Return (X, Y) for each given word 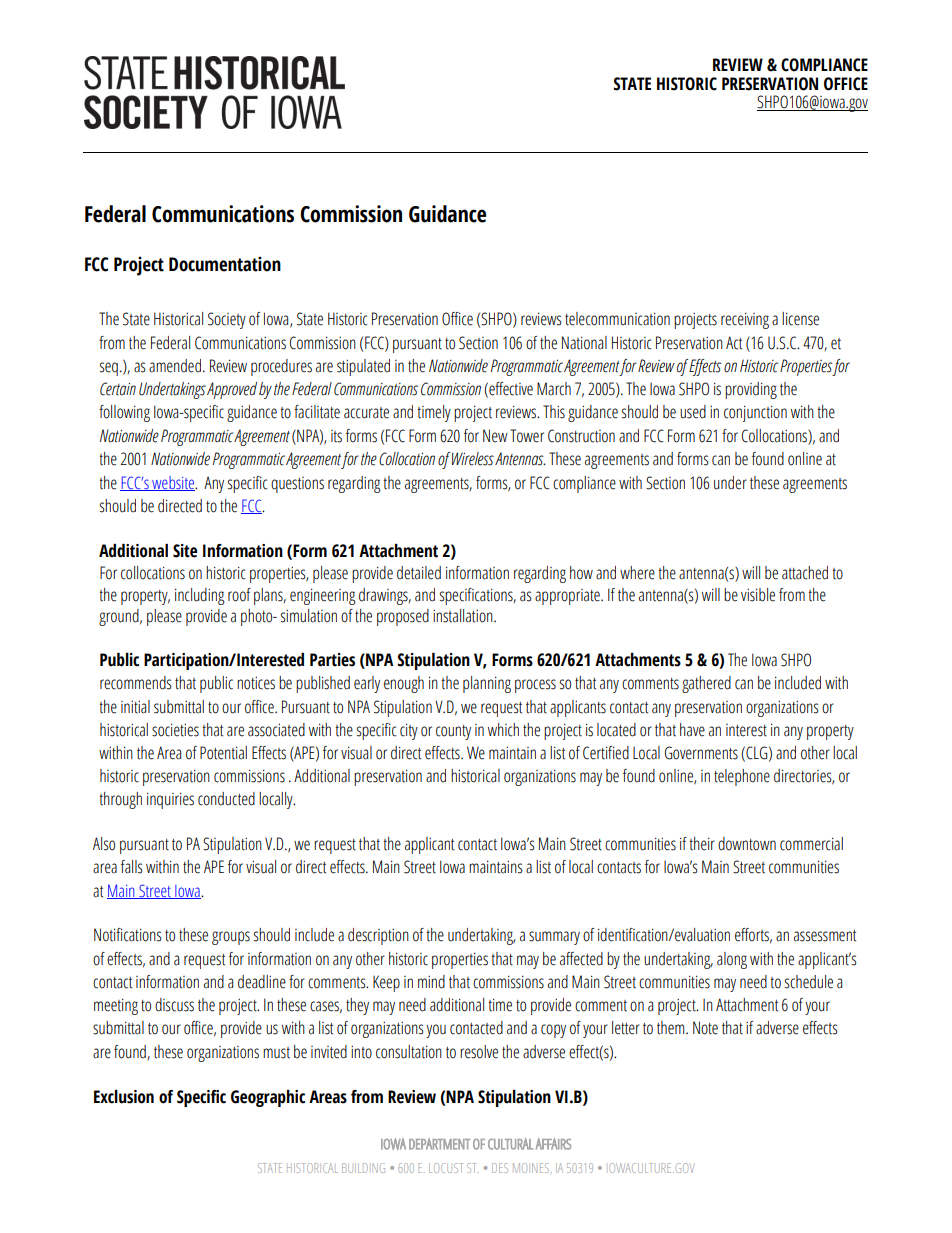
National (584, 343)
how (581, 573)
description (378, 936)
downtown (747, 844)
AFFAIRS (553, 1144)
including (200, 596)
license (800, 319)
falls (132, 867)
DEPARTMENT (439, 1144)
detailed (419, 573)
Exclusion (124, 1097)
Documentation (225, 264)
